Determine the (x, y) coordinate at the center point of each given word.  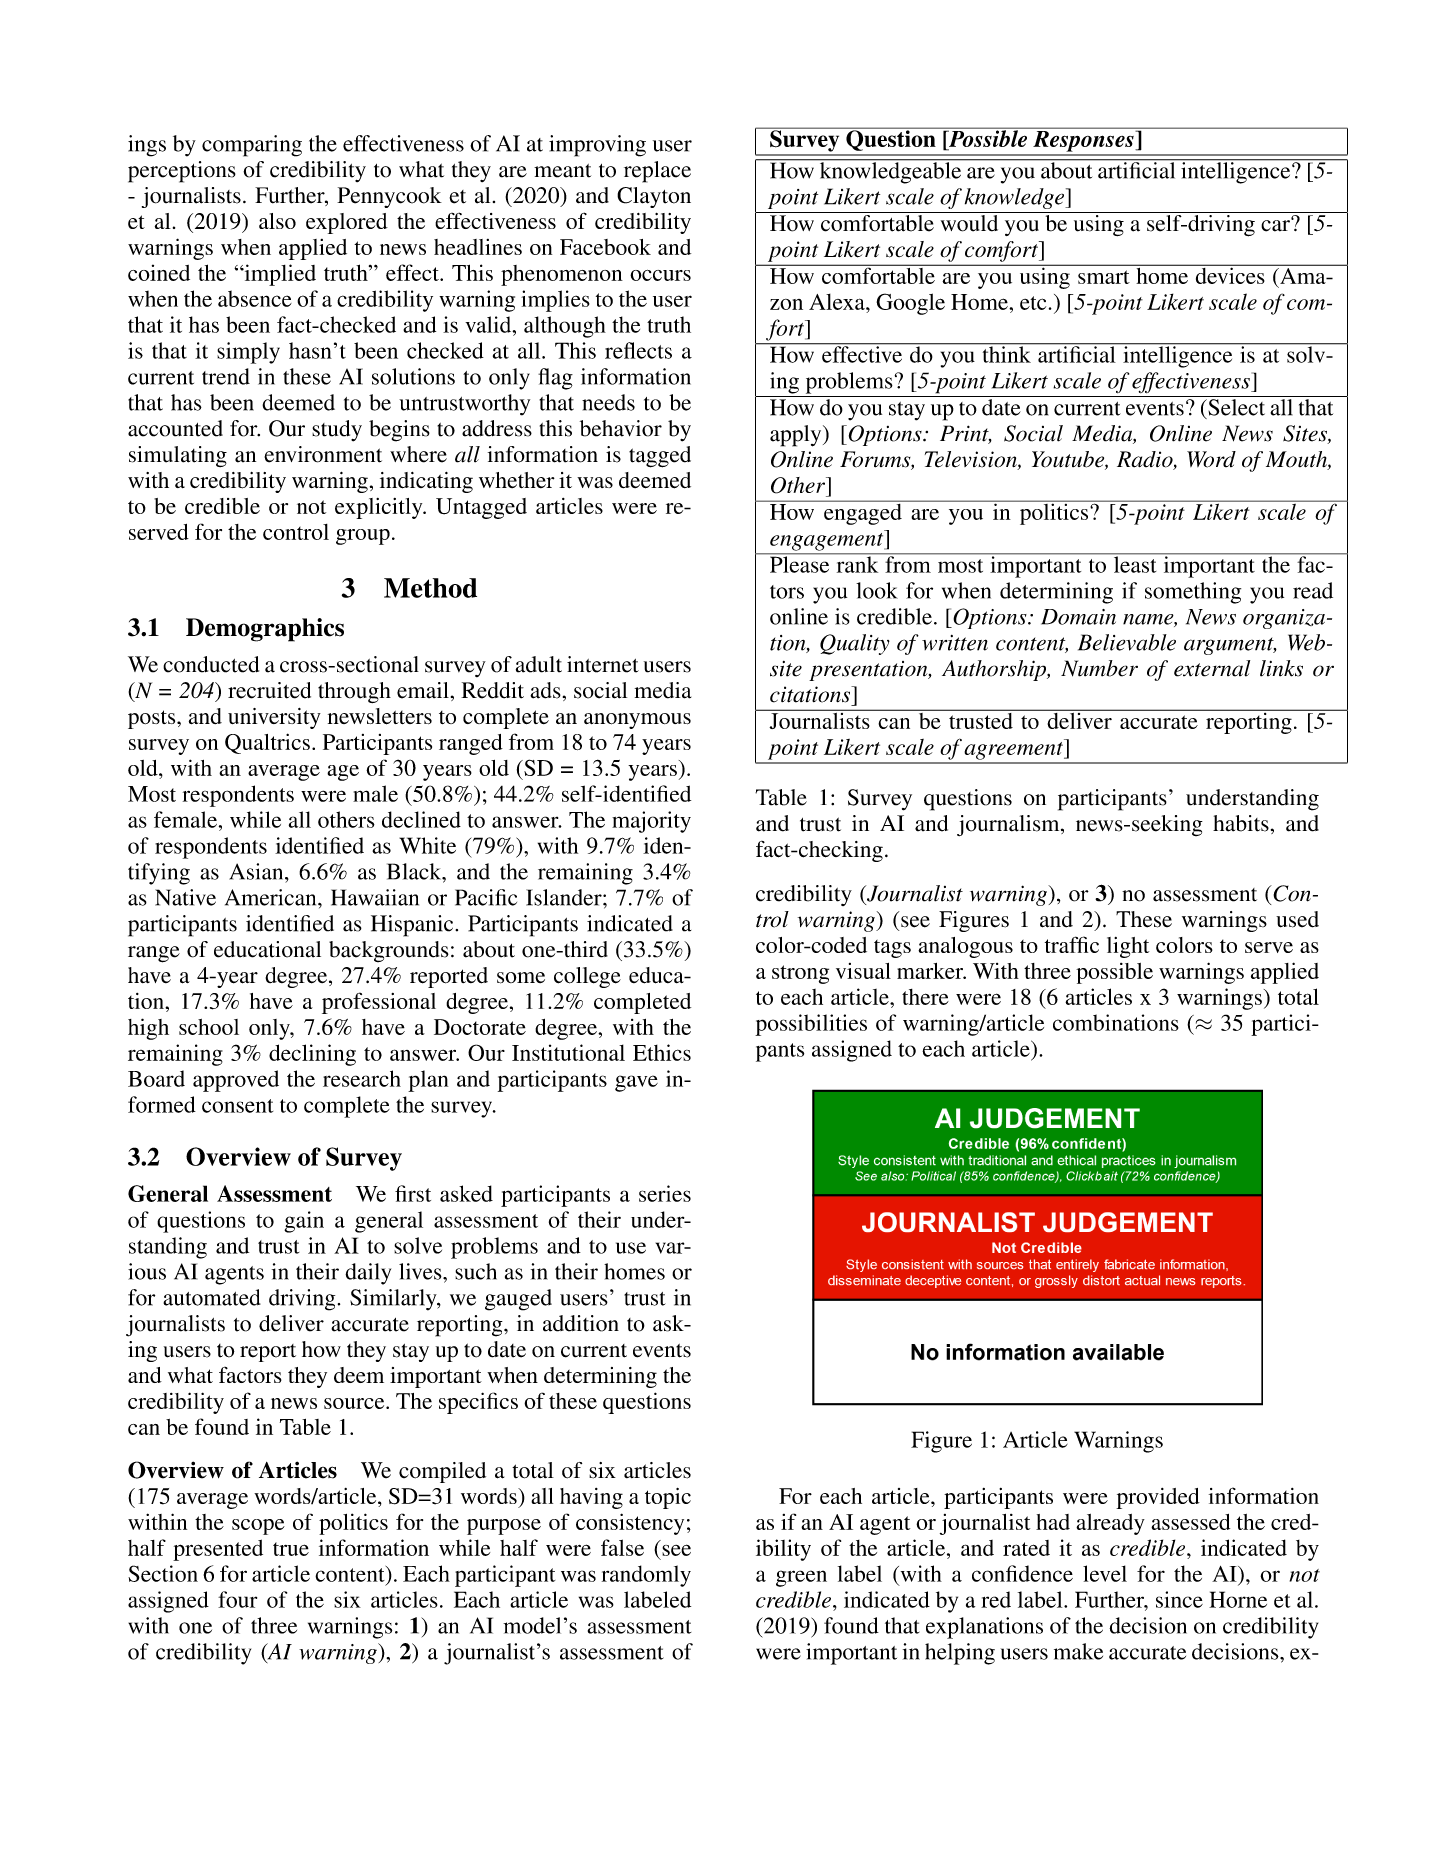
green (801, 1578)
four (237, 1599)
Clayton (654, 197)
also (277, 221)
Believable (1127, 642)
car (1276, 225)
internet (603, 664)
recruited (269, 690)
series (665, 1193)
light (1128, 947)
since (1179, 1599)
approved (236, 1081)
